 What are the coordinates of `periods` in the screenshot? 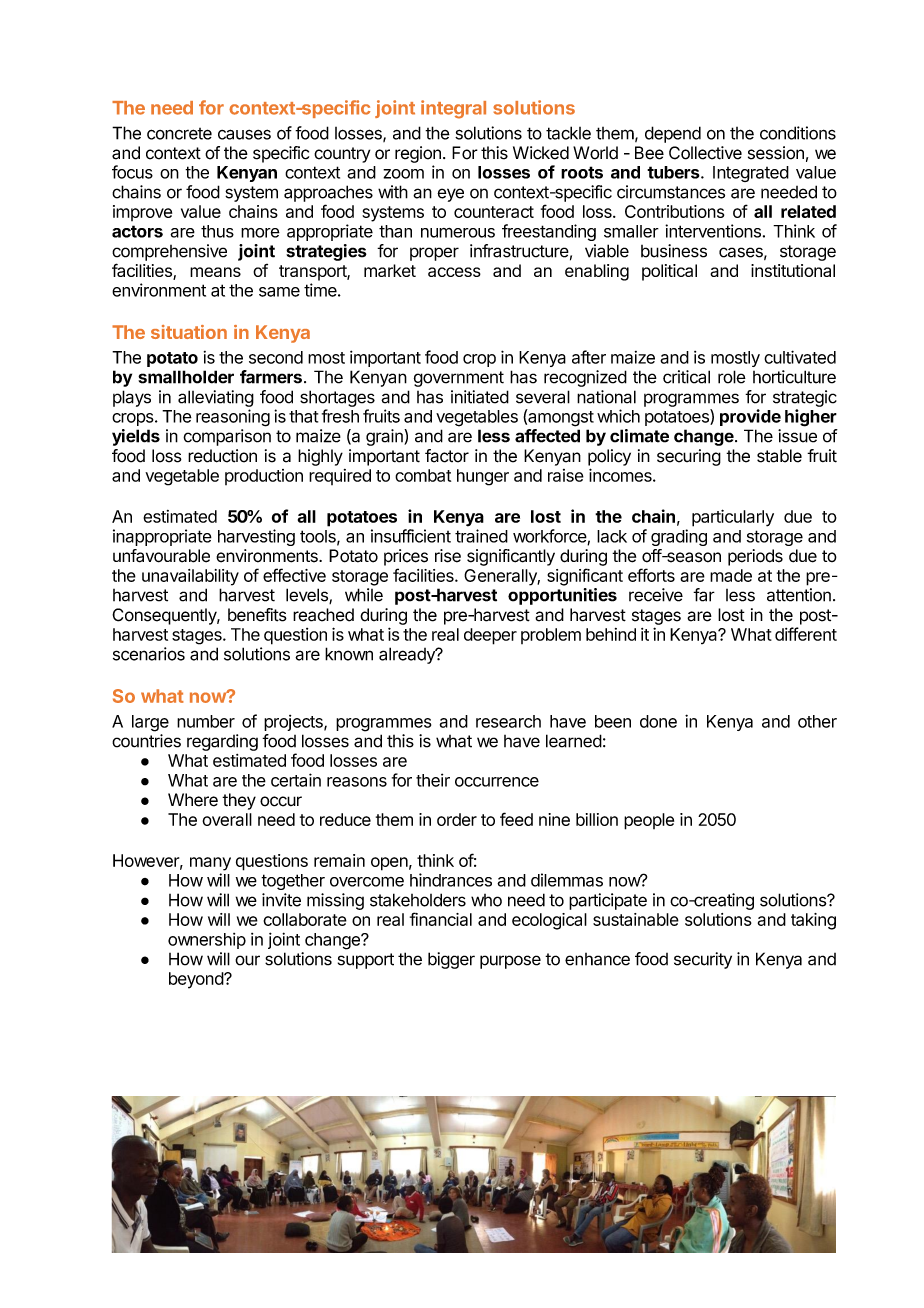 It's located at (755, 557).
